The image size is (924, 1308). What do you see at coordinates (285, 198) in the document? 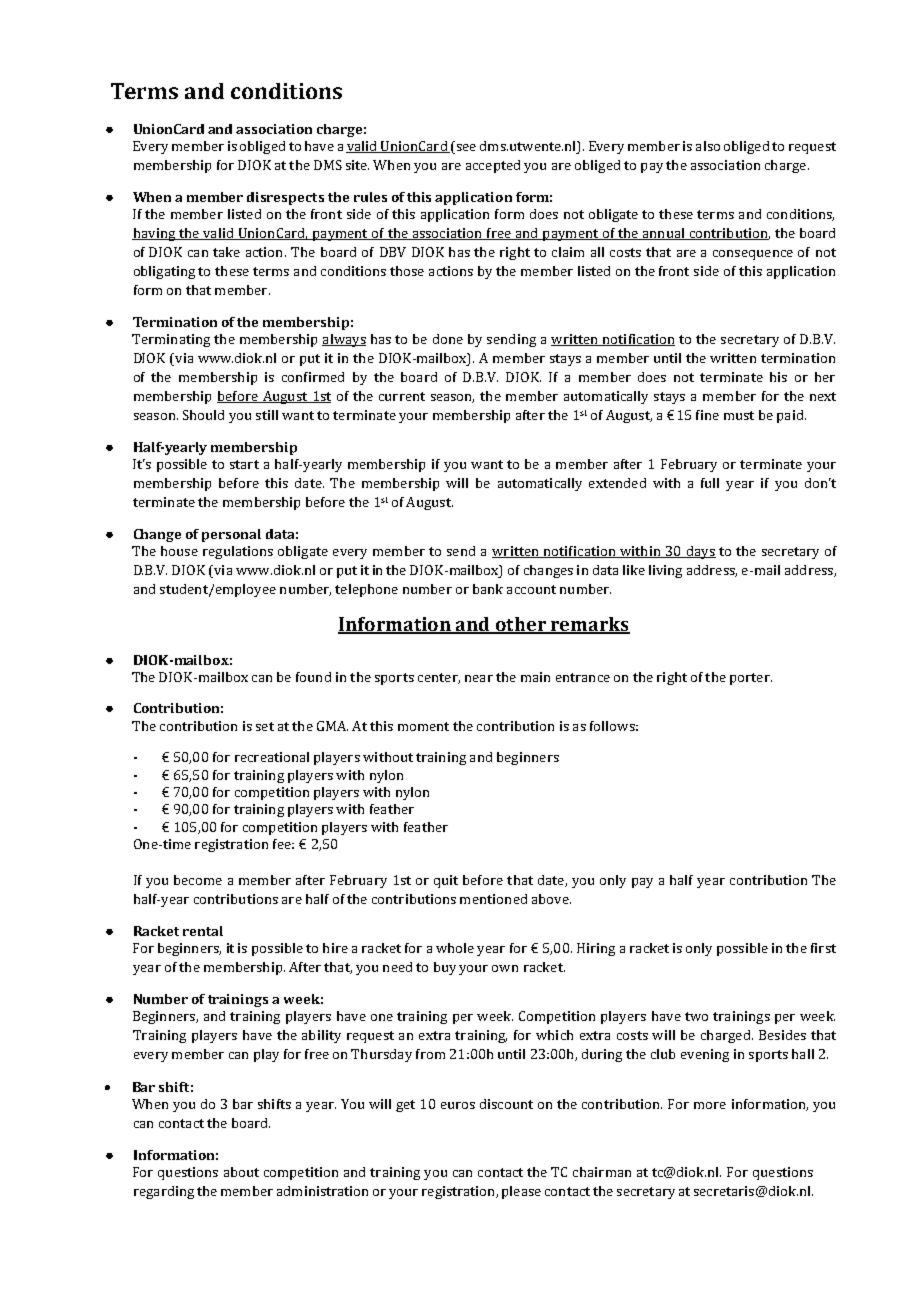
I see `disrespects` at bounding box center [285, 198].
